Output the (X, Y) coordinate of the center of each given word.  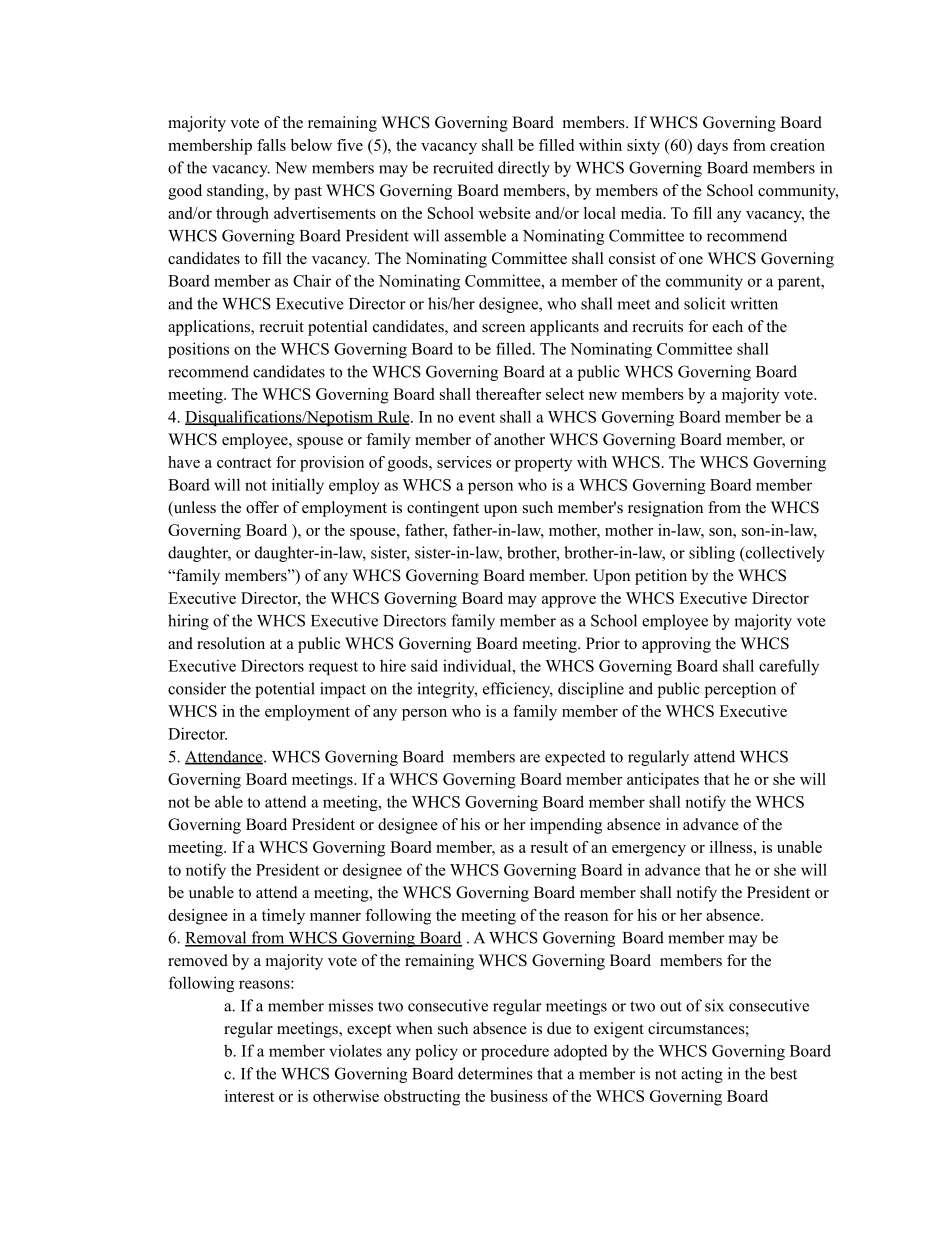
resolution (231, 643)
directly (524, 169)
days (712, 147)
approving (676, 645)
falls (271, 145)
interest (249, 1096)
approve (569, 602)
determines (495, 1073)
